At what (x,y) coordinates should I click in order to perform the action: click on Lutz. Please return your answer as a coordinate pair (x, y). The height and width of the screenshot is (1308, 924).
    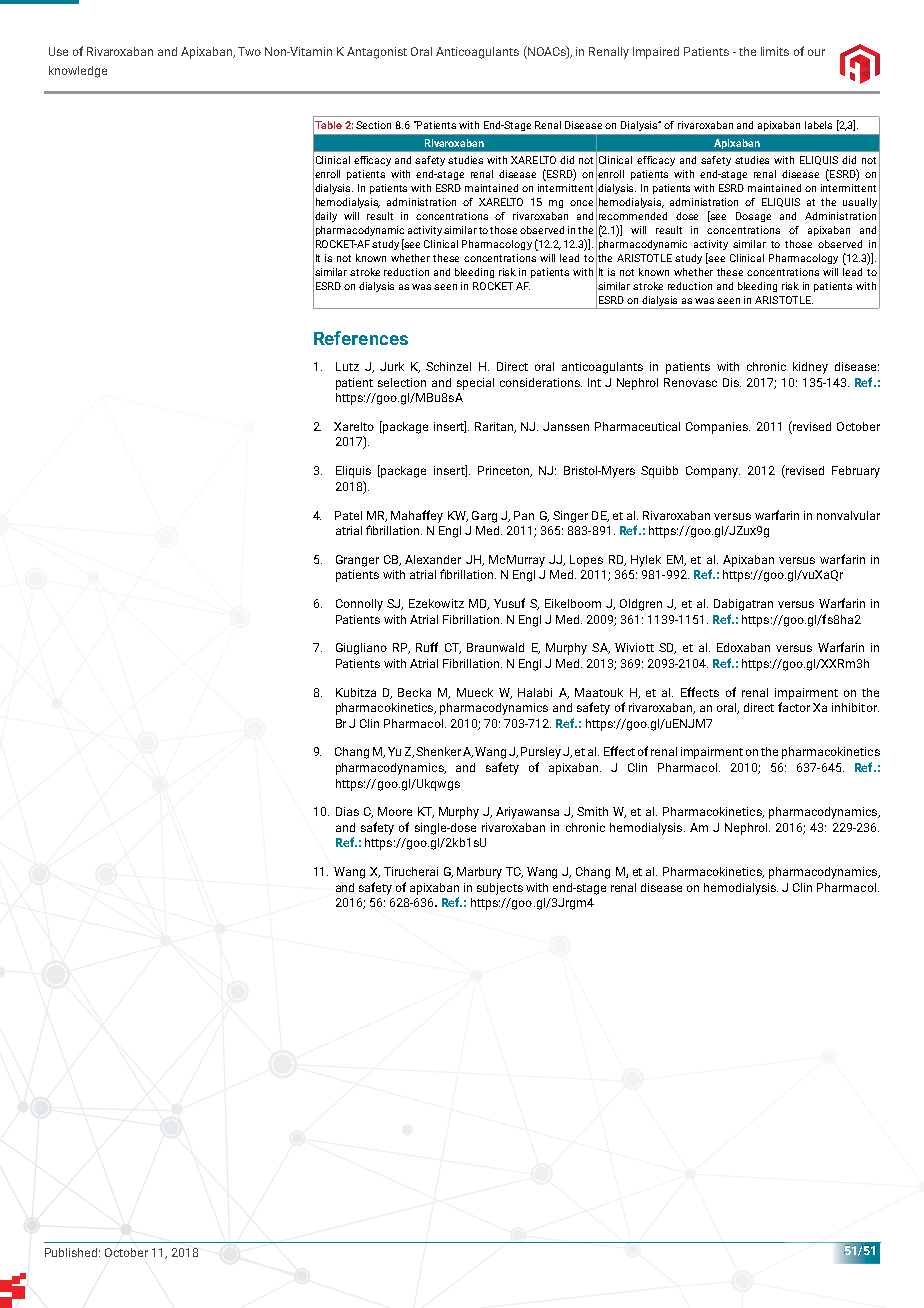
    Looking at the image, I should click on (347, 366).
